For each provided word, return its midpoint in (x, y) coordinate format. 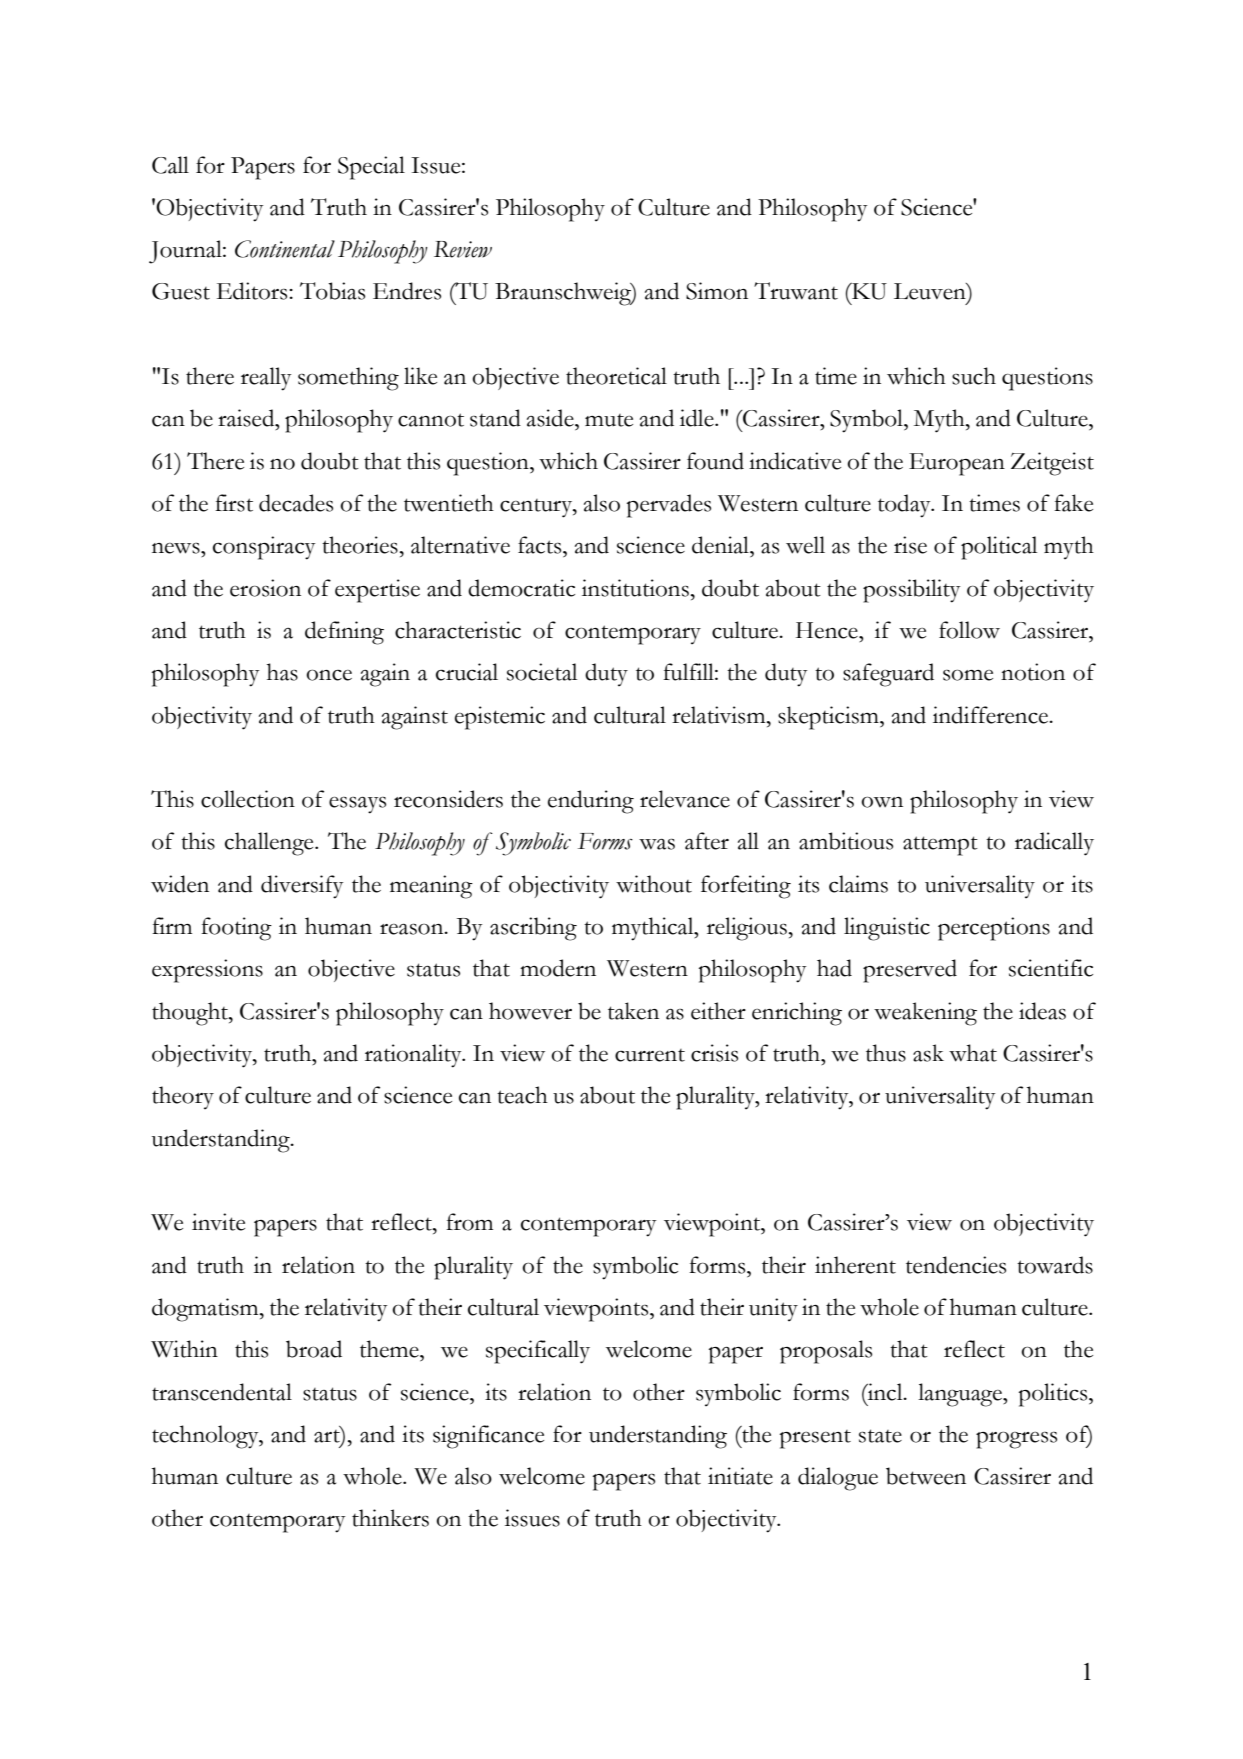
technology (206, 1437)
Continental (285, 249)
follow (969, 630)
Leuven (931, 291)
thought (191, 1014)
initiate (740, 1476)
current (650, 1055)
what (973, 1053)
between (926, 1476)
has (282, 672)
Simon (717, 291)
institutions (635, 588)
